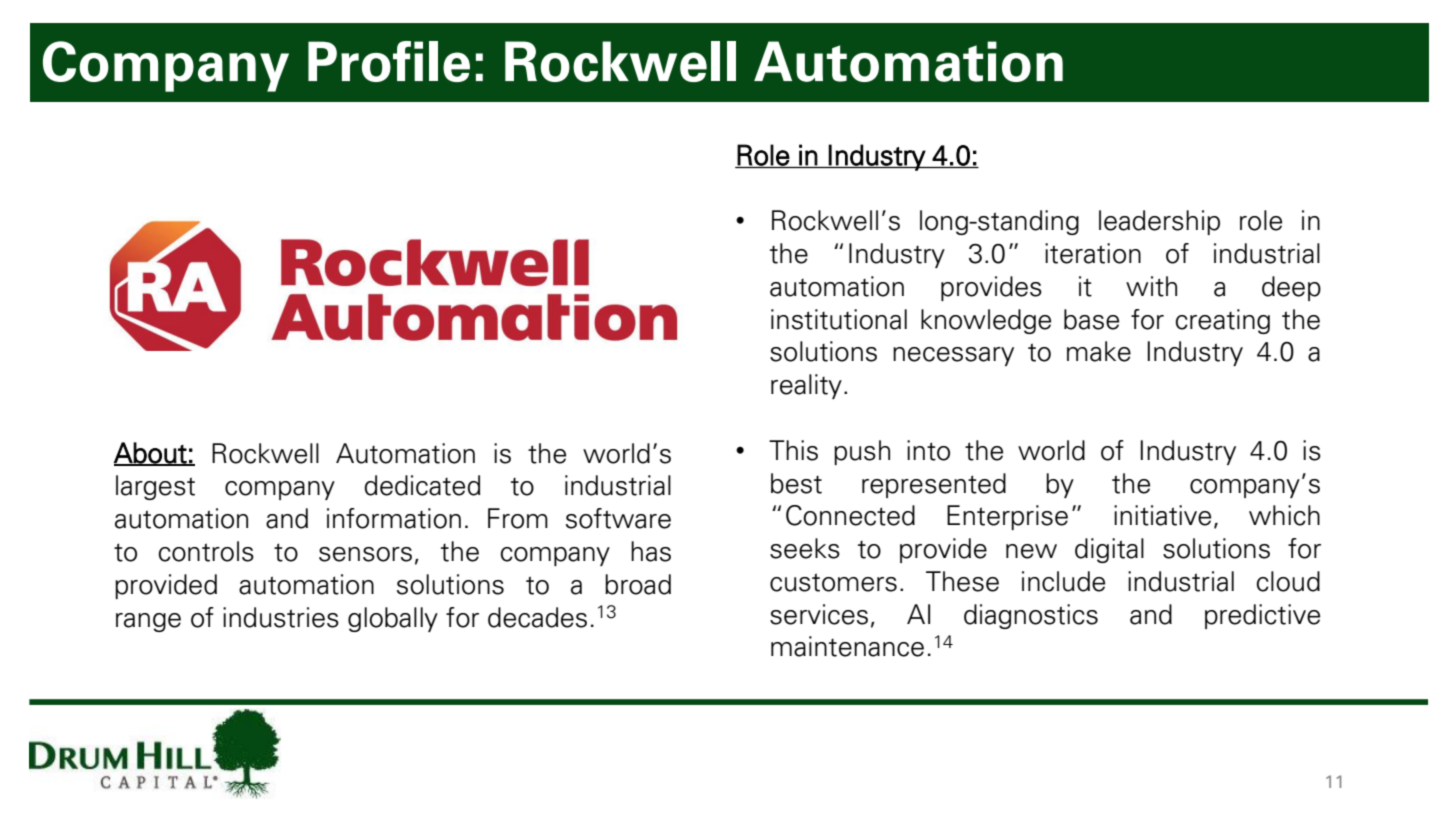 The image size is (1456, 819). What do you see at coordinates (151, 454) in the screenshot?
I see `About` at bounding box center [151, 454].
